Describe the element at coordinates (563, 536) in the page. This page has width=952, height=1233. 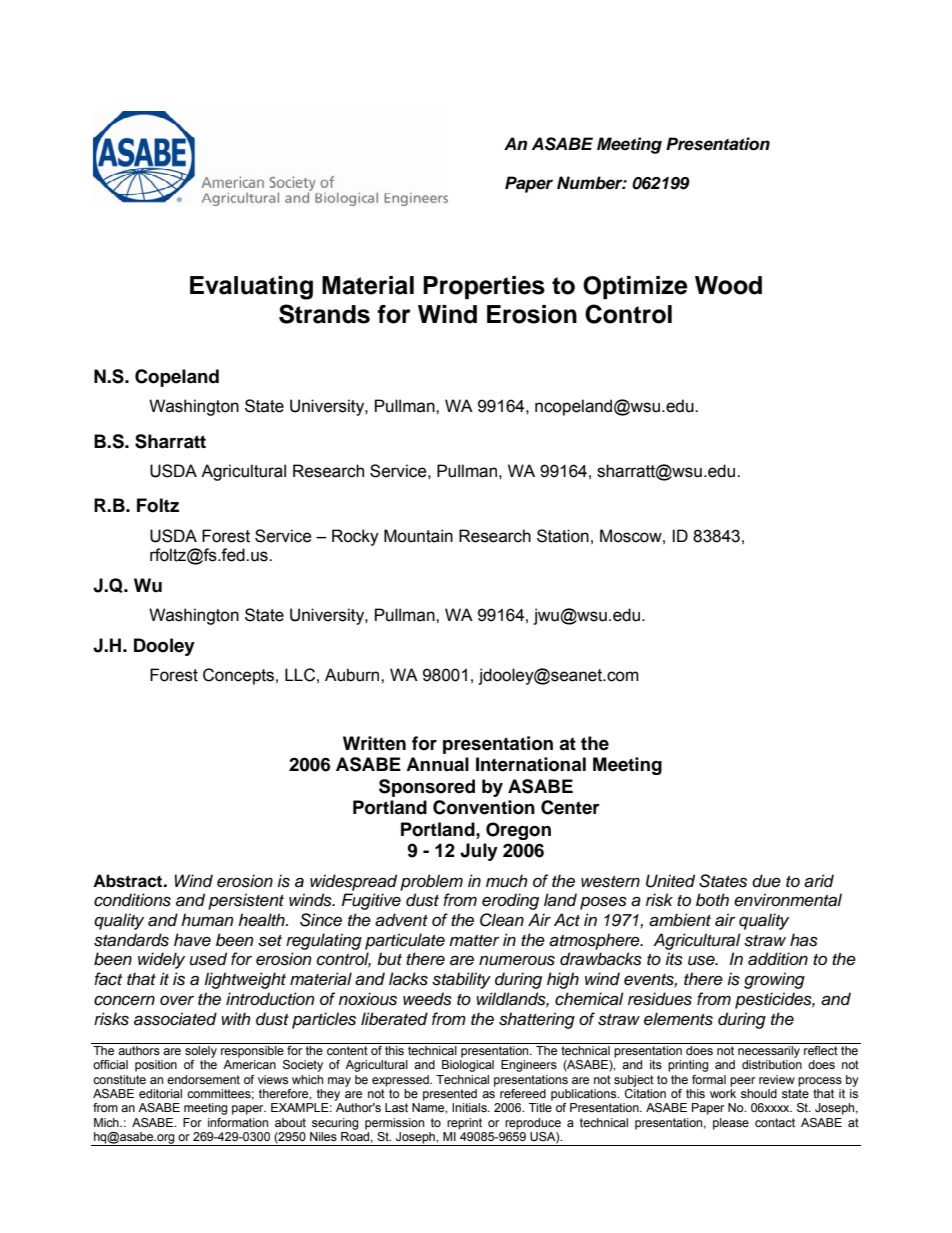
I see `Station` at that location.
